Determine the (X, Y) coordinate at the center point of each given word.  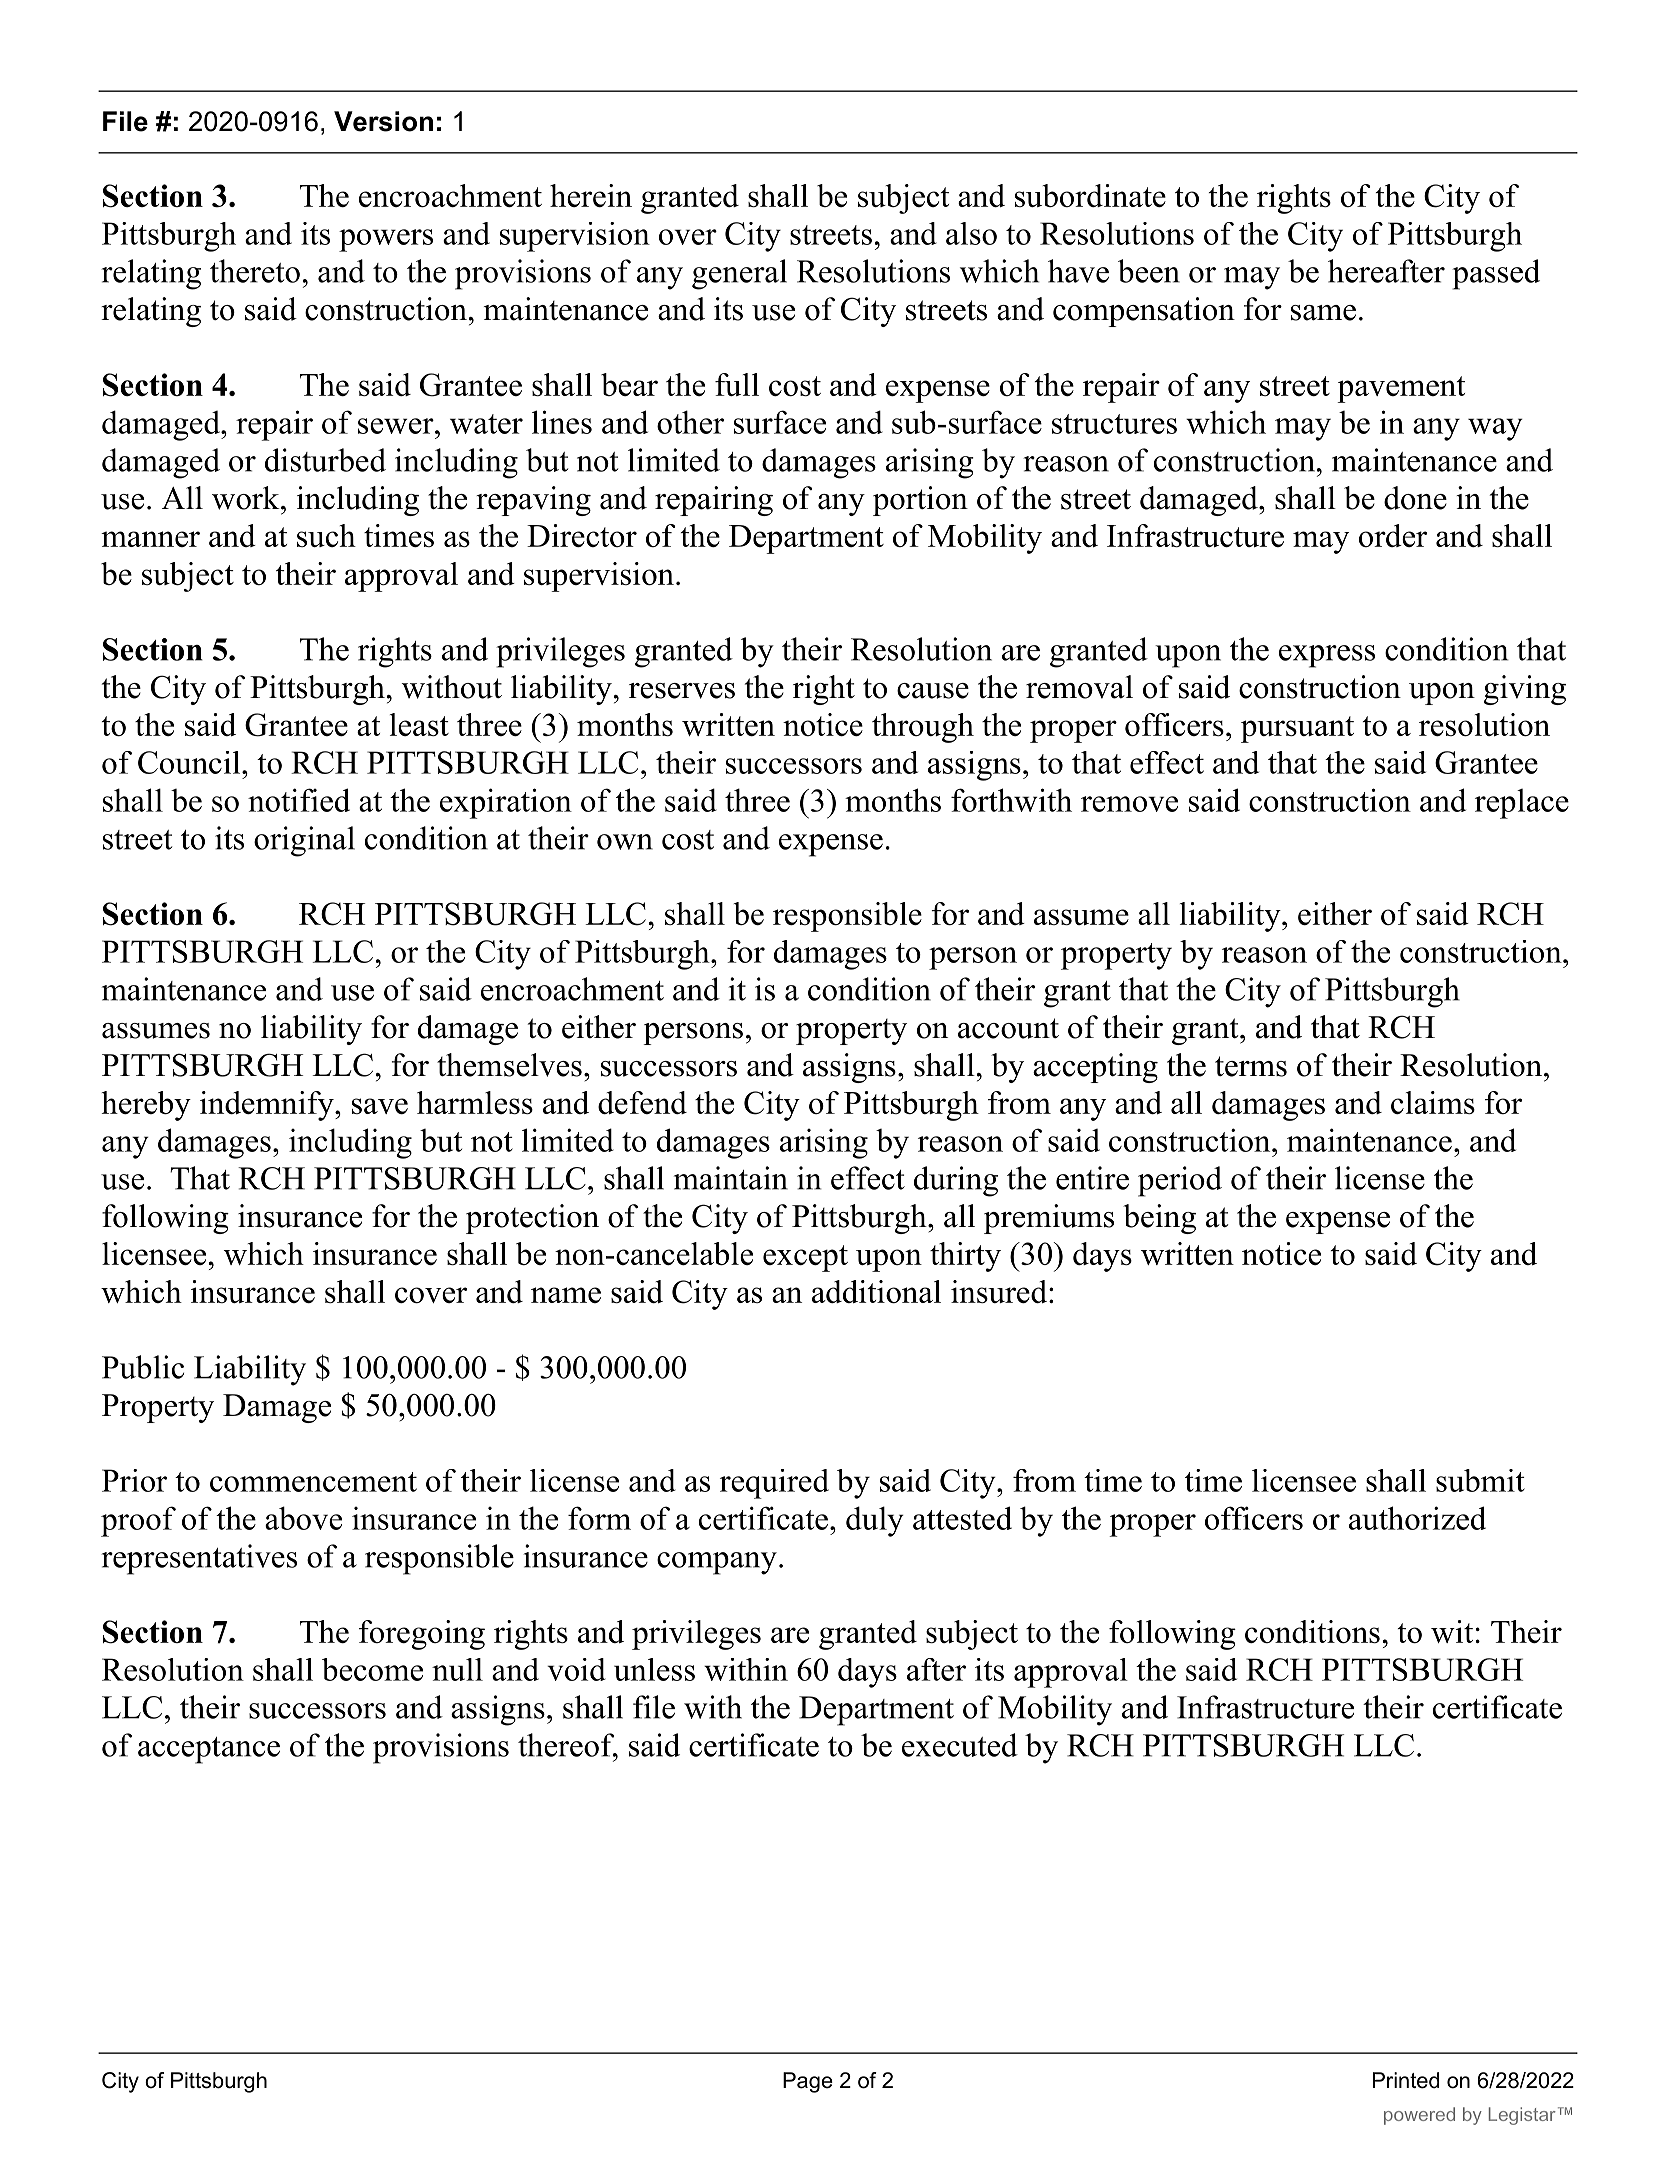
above (303, 1518)
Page (808, 2082)
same (1323, 313)
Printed (1406, 2080)
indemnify (268, 1106)
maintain (731, 1178)
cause (933, 691)
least (419, 724)
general (739, 274)
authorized (1417, 1518)
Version (383, 121)
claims (1433, 1102)
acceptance (209, 1750)
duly (875, 1521)
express (1327, 656)
